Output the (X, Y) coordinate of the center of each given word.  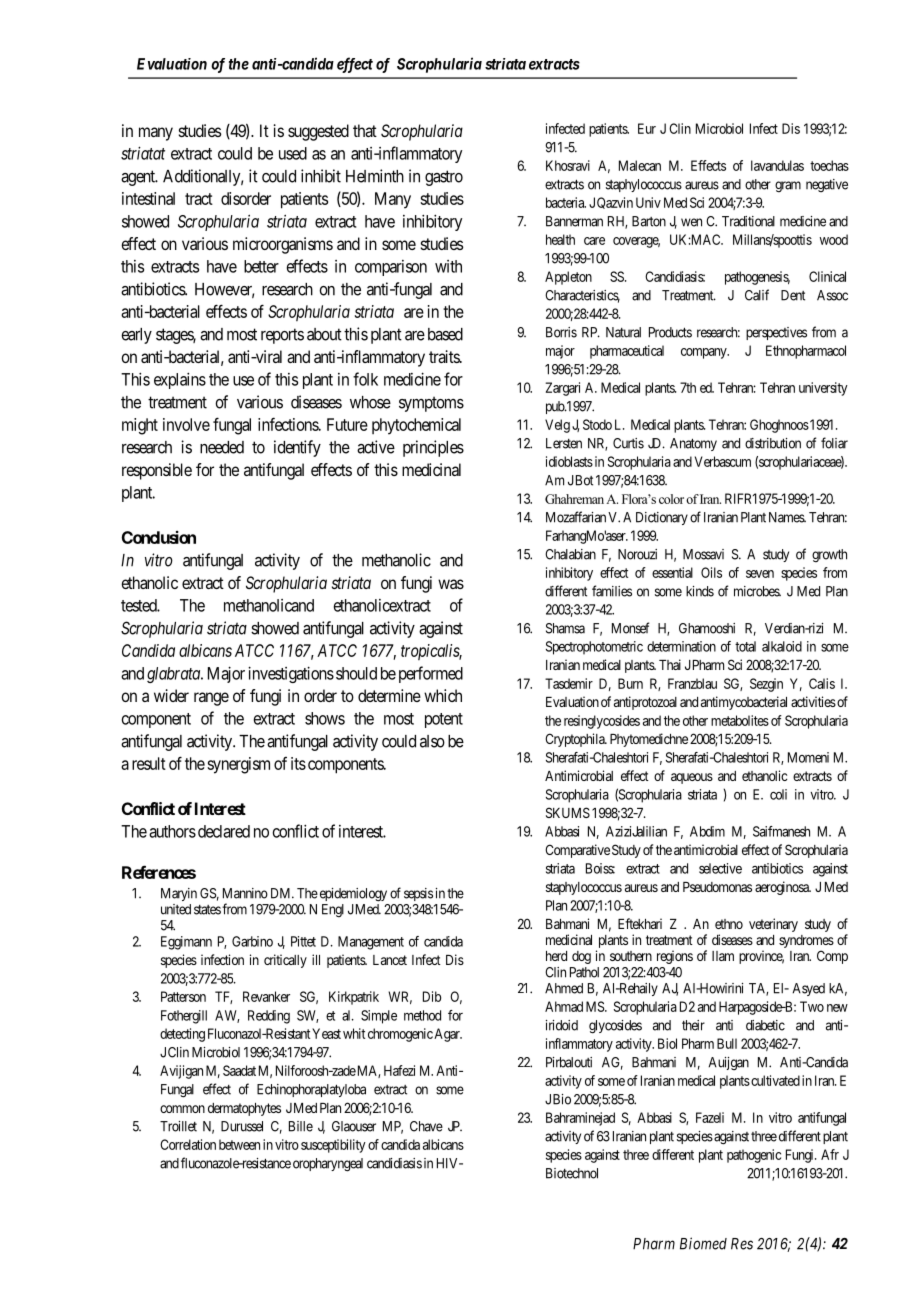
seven (760, 574)
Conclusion (159, 537)
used (293, 153)
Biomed (703, 1243)
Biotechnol (572, 1173)
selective (720, 868)
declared (224, 831)
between (239, 1144)
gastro (444, 178)
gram (788, 187)
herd (556, 956)
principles (433, 448)
